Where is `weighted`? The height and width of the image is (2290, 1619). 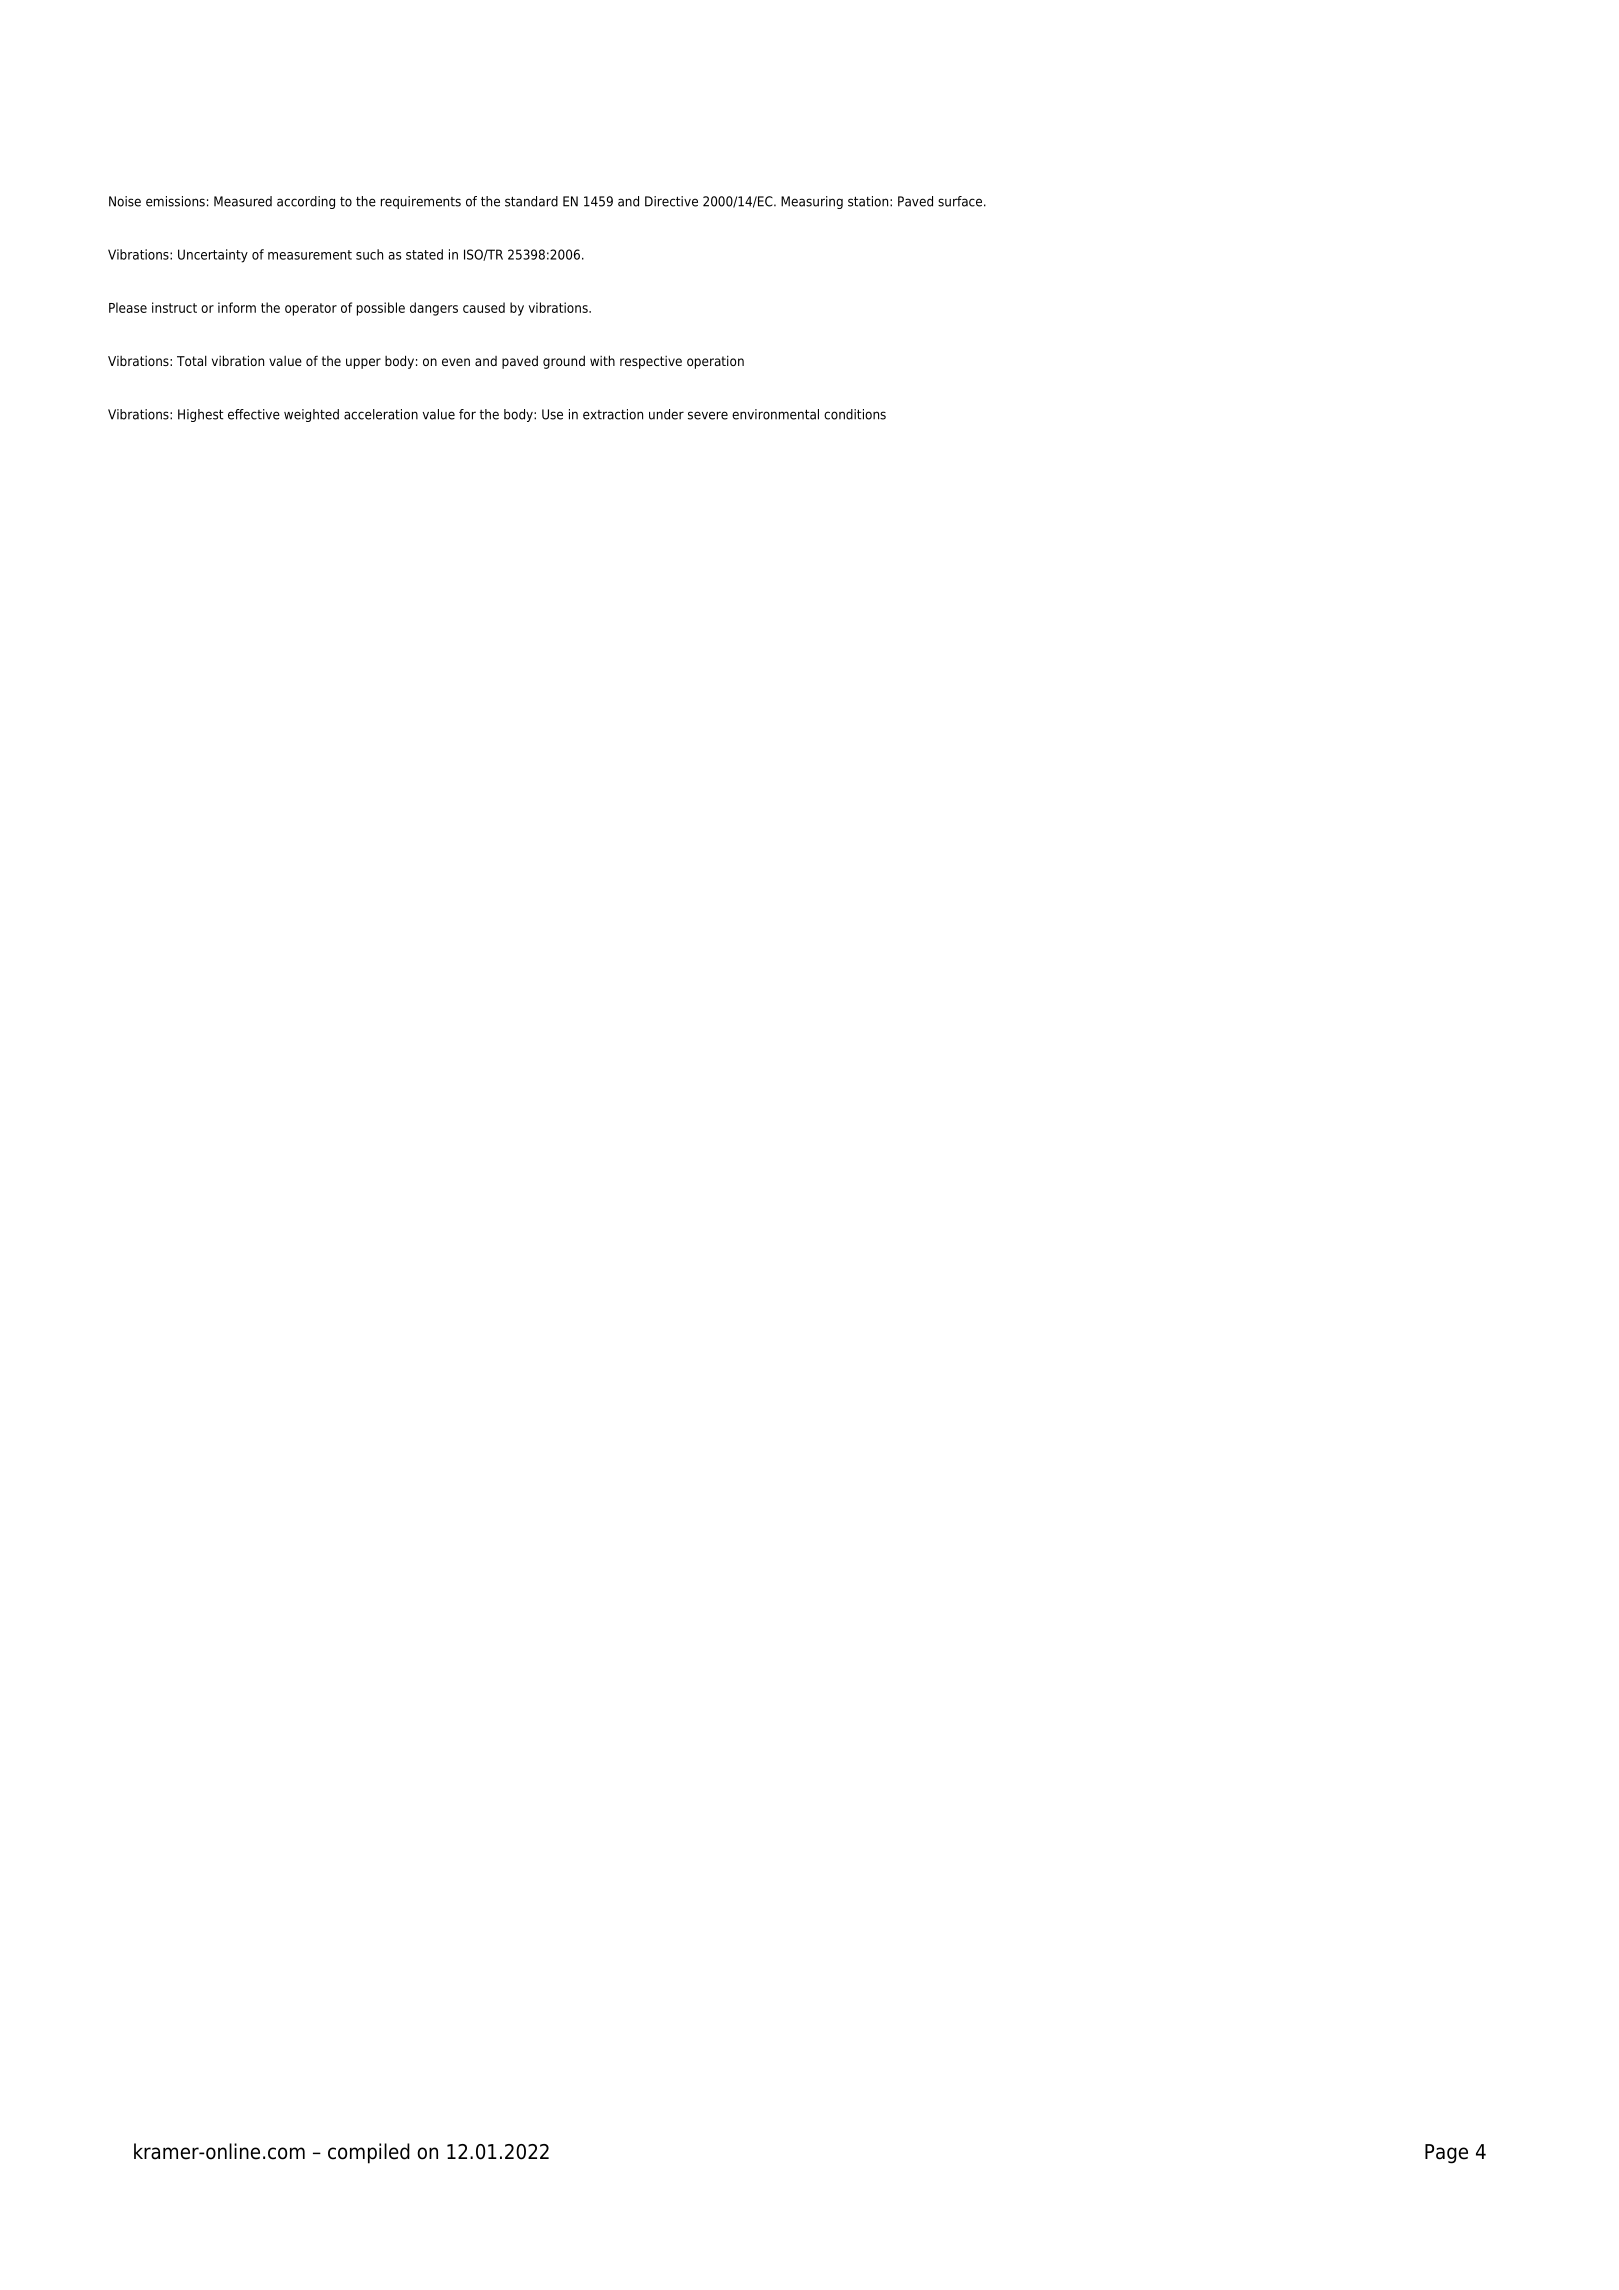
weighted is located at coordinates (311, 415).
